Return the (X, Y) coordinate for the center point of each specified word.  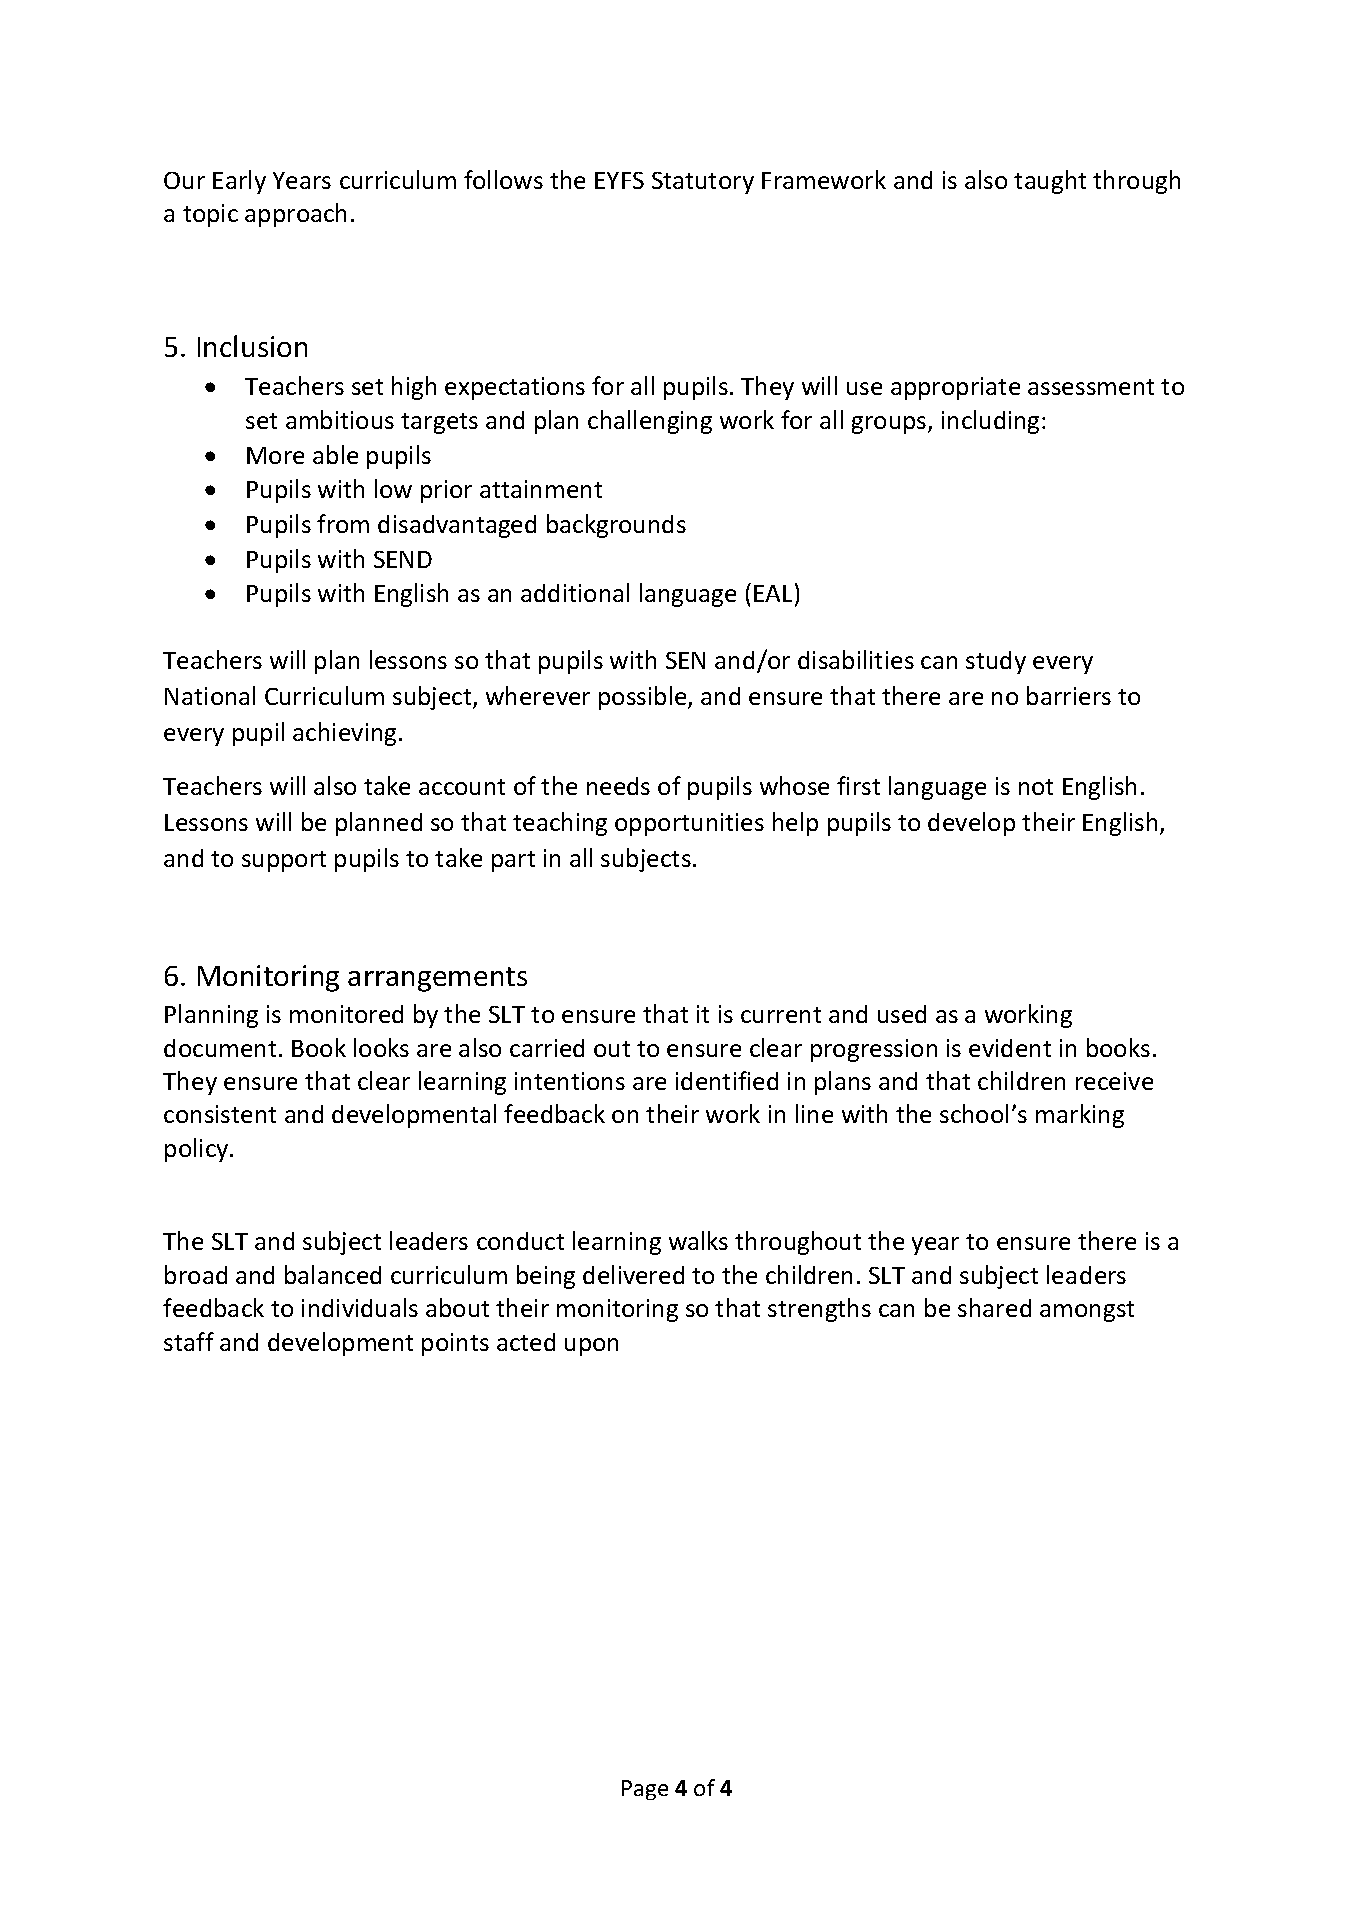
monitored (346, 1014)
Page (645, 1790)
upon (591, 1347)
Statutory (703, 183)
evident (1010, 1048)
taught (1050, 182)
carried (547, 1048)
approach (295, 215)
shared (994, 1307)
